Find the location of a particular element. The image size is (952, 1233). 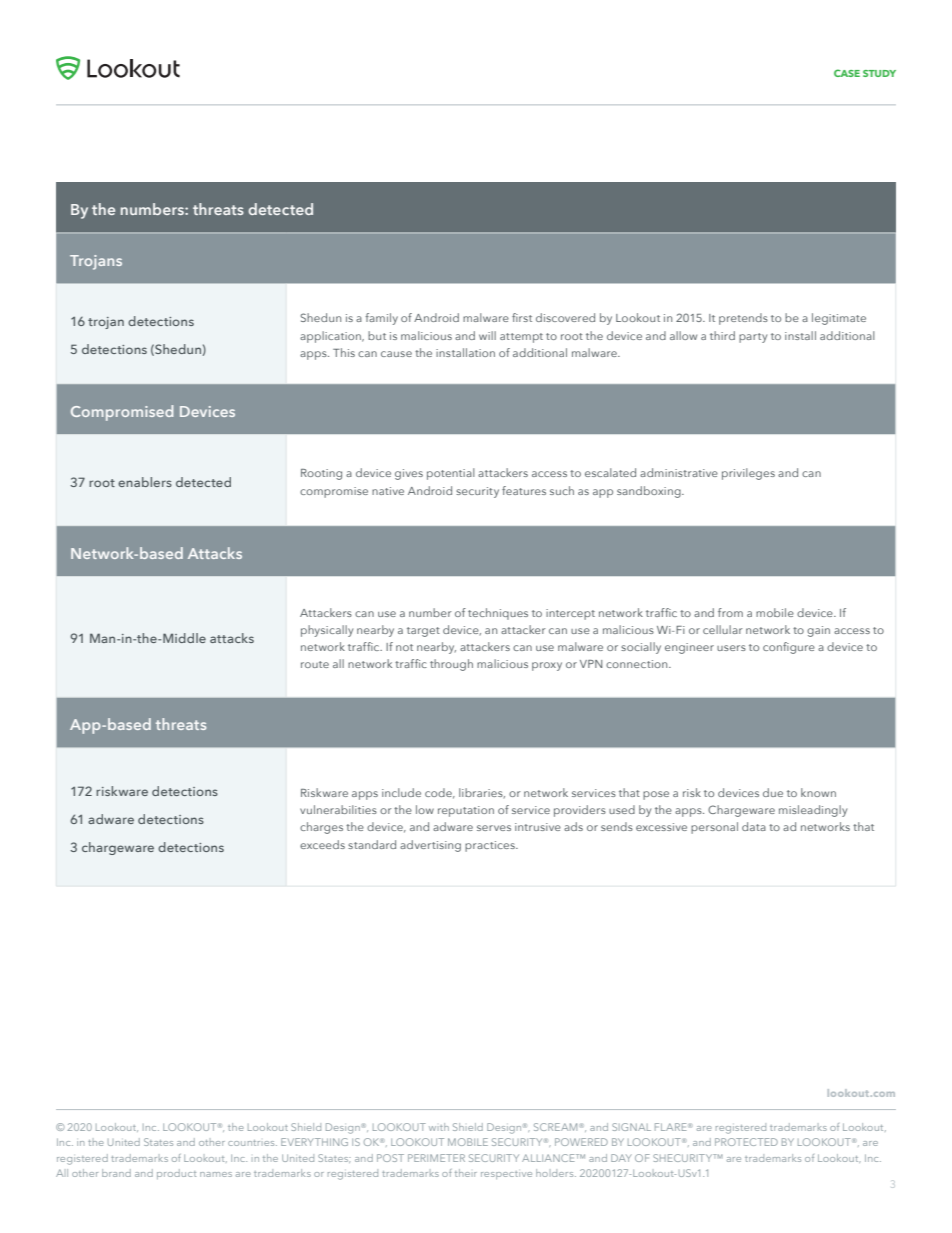

party is located at coordinates (753, 338).
